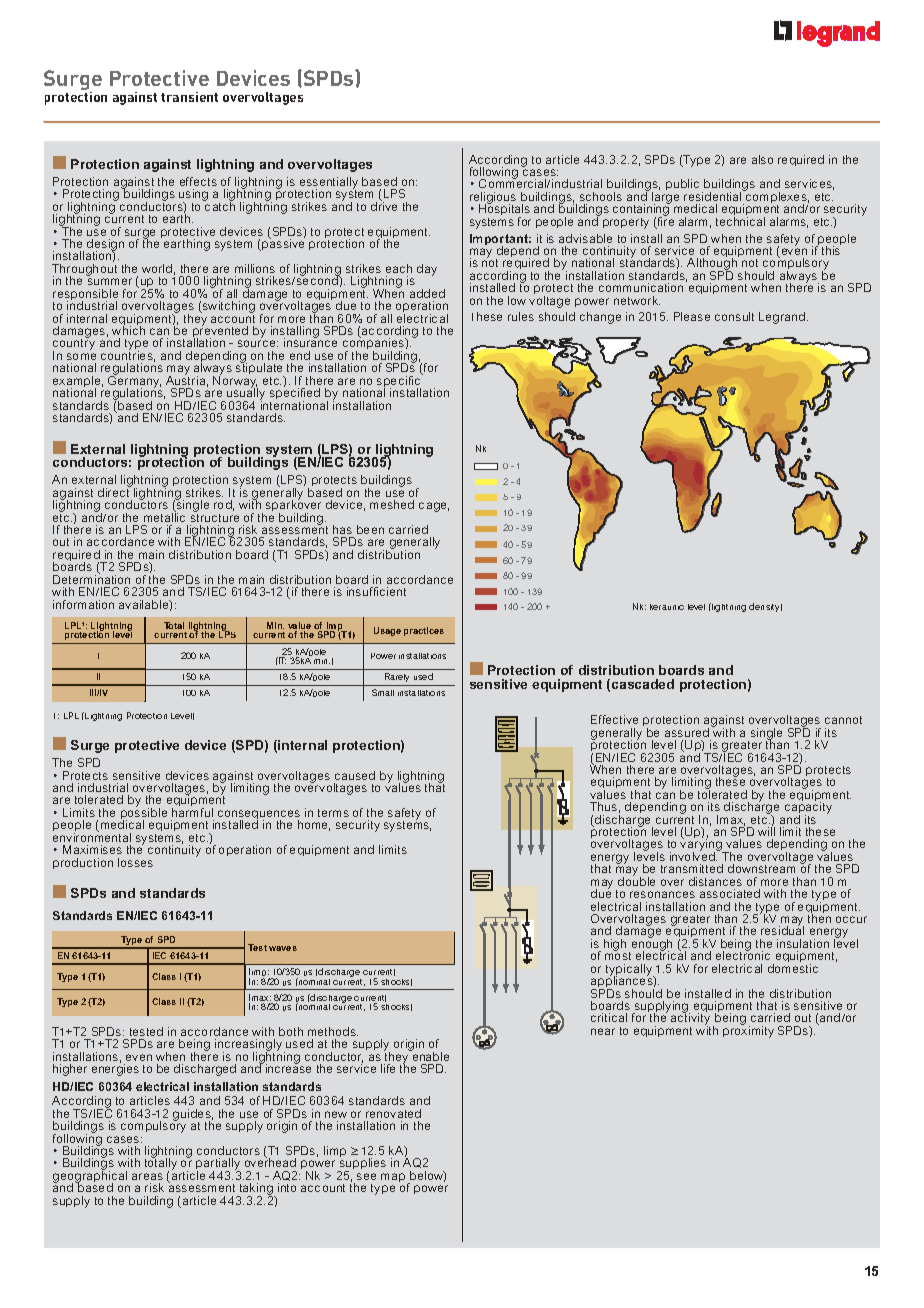 Image resolution: width=924 pixels, height=1308 pixels. I want to click on transient, so click(189, 97).
